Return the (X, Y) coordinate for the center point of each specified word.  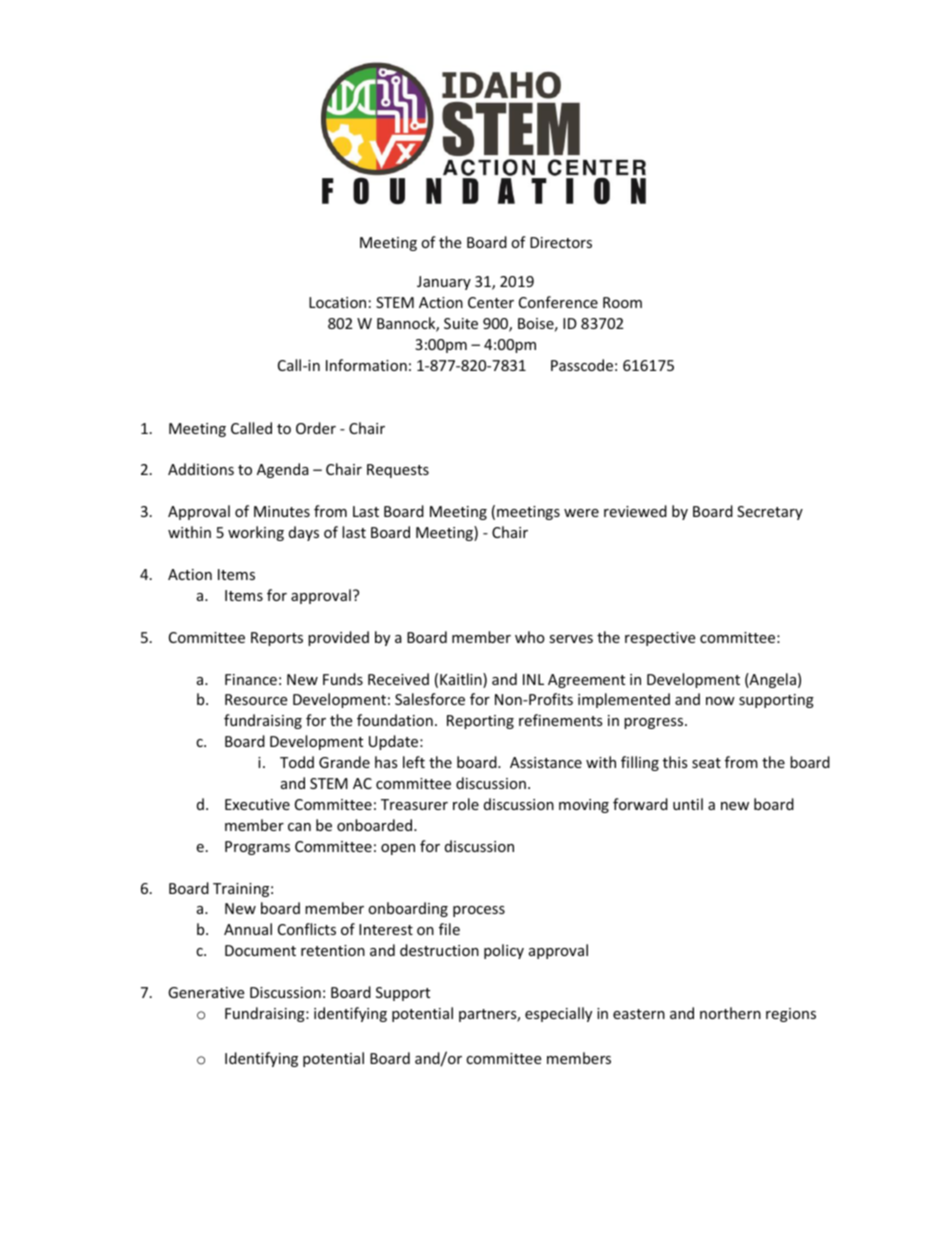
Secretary (770, 513)
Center (491, 302)
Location (337, 302)
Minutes (282, 511)
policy (504, 951)
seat (706, 763)
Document (260, 950)
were (581, 513)
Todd (297, 762)
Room (622, 302)
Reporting (480, 722)
